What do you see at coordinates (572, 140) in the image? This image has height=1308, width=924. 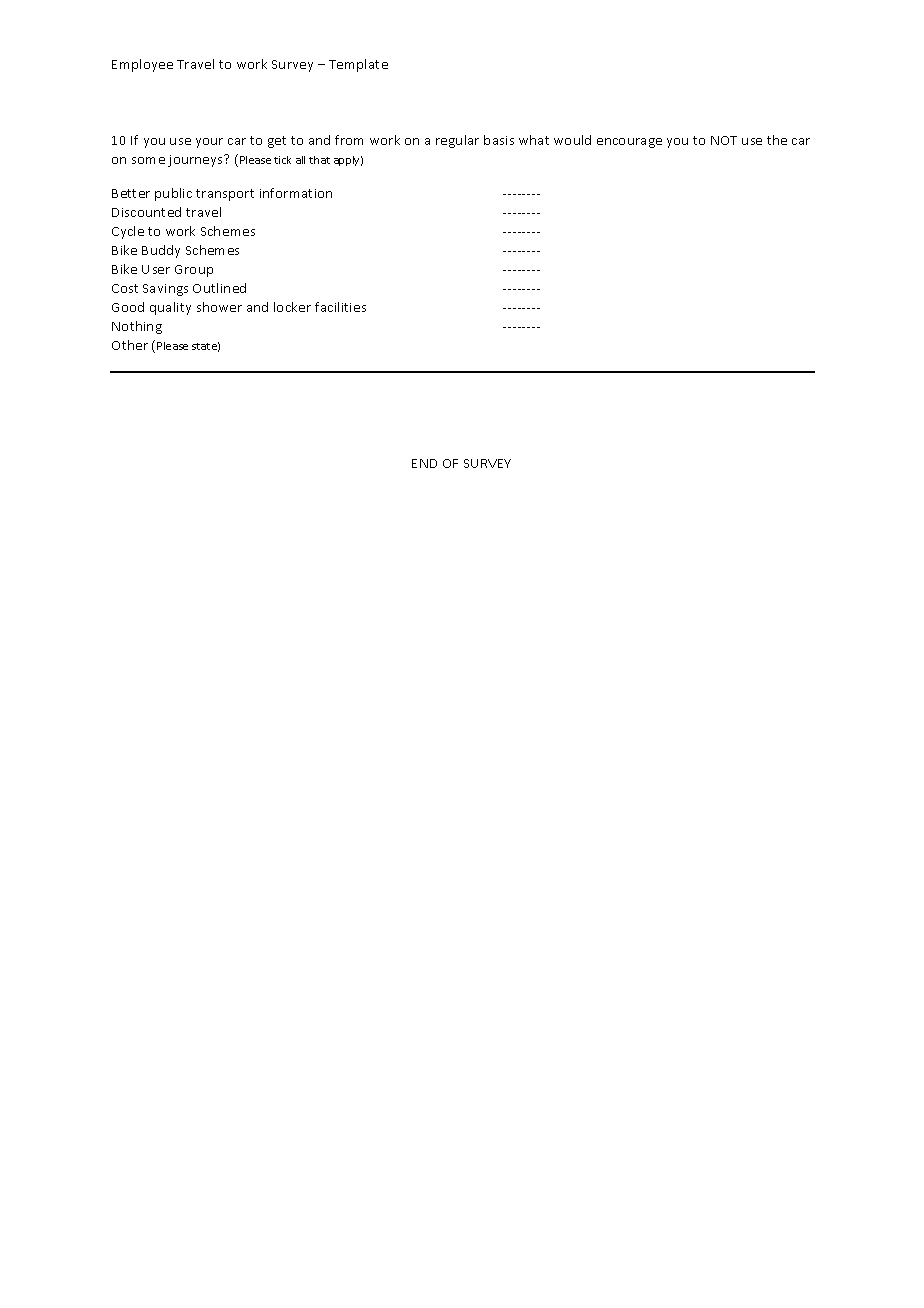 I see `would` at bounding box center [572, 140].
